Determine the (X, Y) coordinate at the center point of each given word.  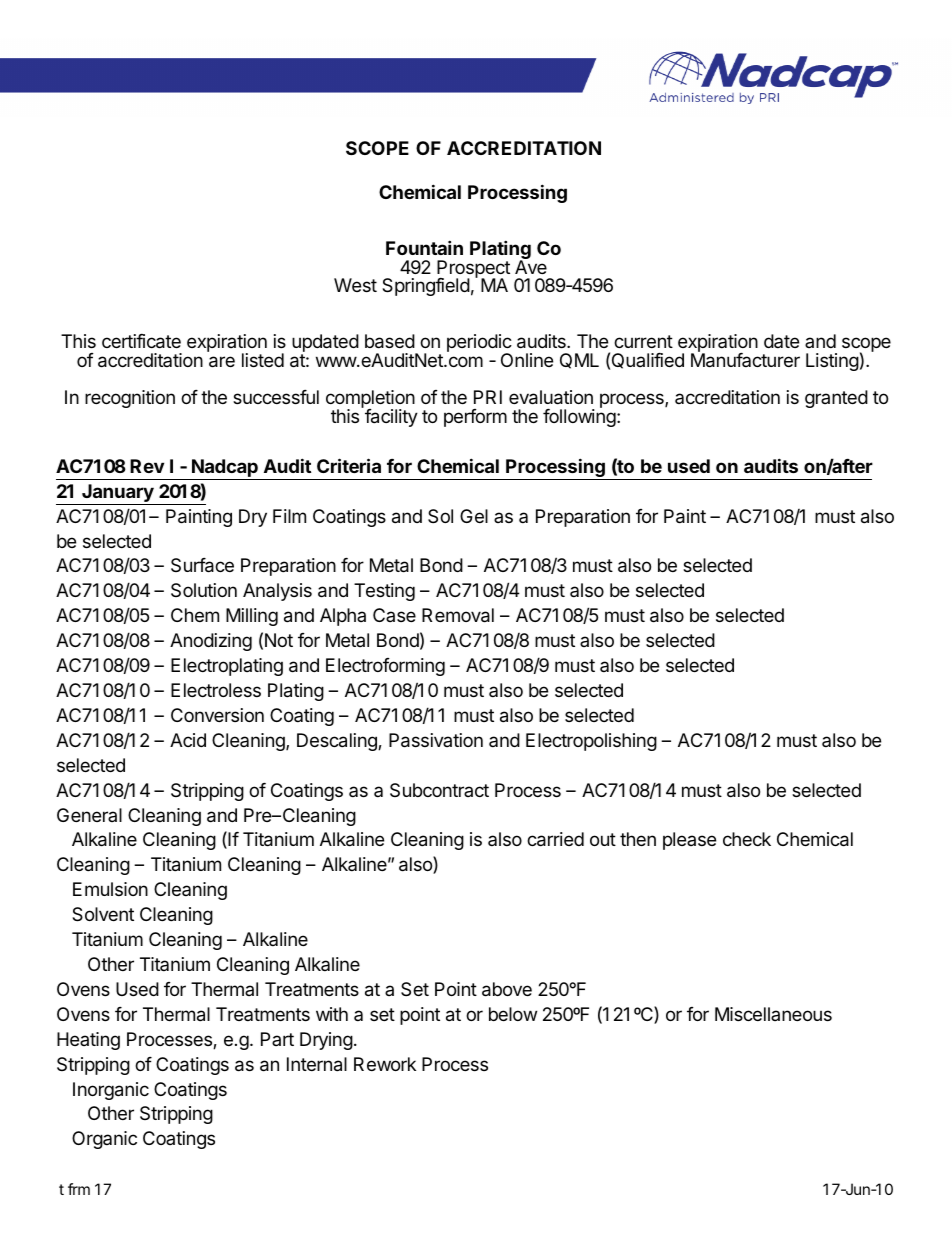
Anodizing (211, 642)
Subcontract (439, 790)
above (507, 989)
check (747, 839)
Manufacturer (745, 359)
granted (836, 399)
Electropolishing (591, 742)
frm (79, 1189)
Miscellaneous (773, 1014)
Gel (474, 516)
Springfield (426, 287)
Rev (147, 466)
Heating (88, 1041)
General (89, 815)
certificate (141, 341)
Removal (458, 615)
